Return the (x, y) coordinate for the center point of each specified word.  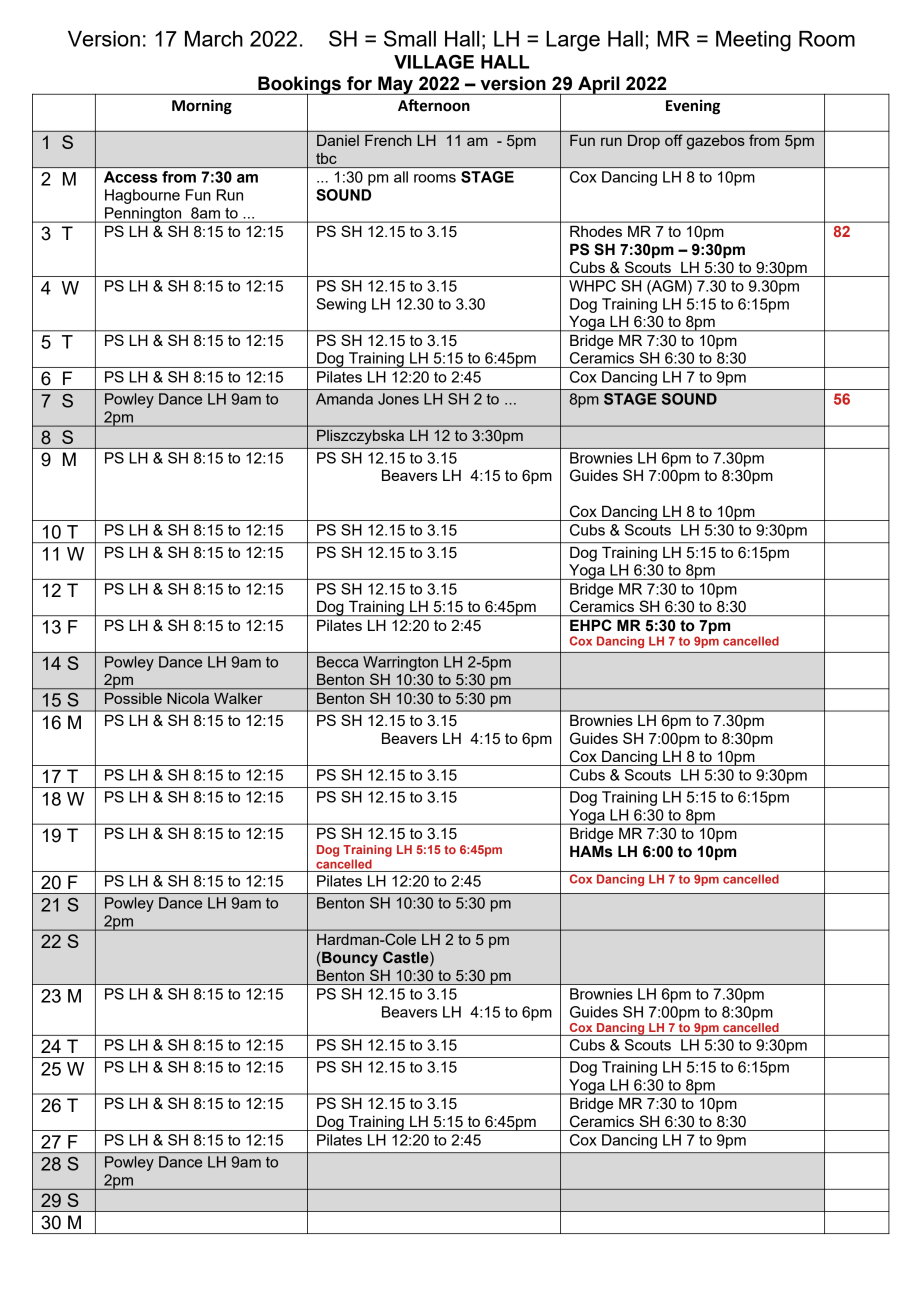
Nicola (188, 698)
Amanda (344, 399)
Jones (398, 399)
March (214, 39)
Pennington (143, 215)
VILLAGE (434, 61)
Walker (238, 698)
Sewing (341, 305)
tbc (326, 158)
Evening (693, 107)
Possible (133, 698)
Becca (337, 662)
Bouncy (350, 959)
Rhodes (596, 231)
